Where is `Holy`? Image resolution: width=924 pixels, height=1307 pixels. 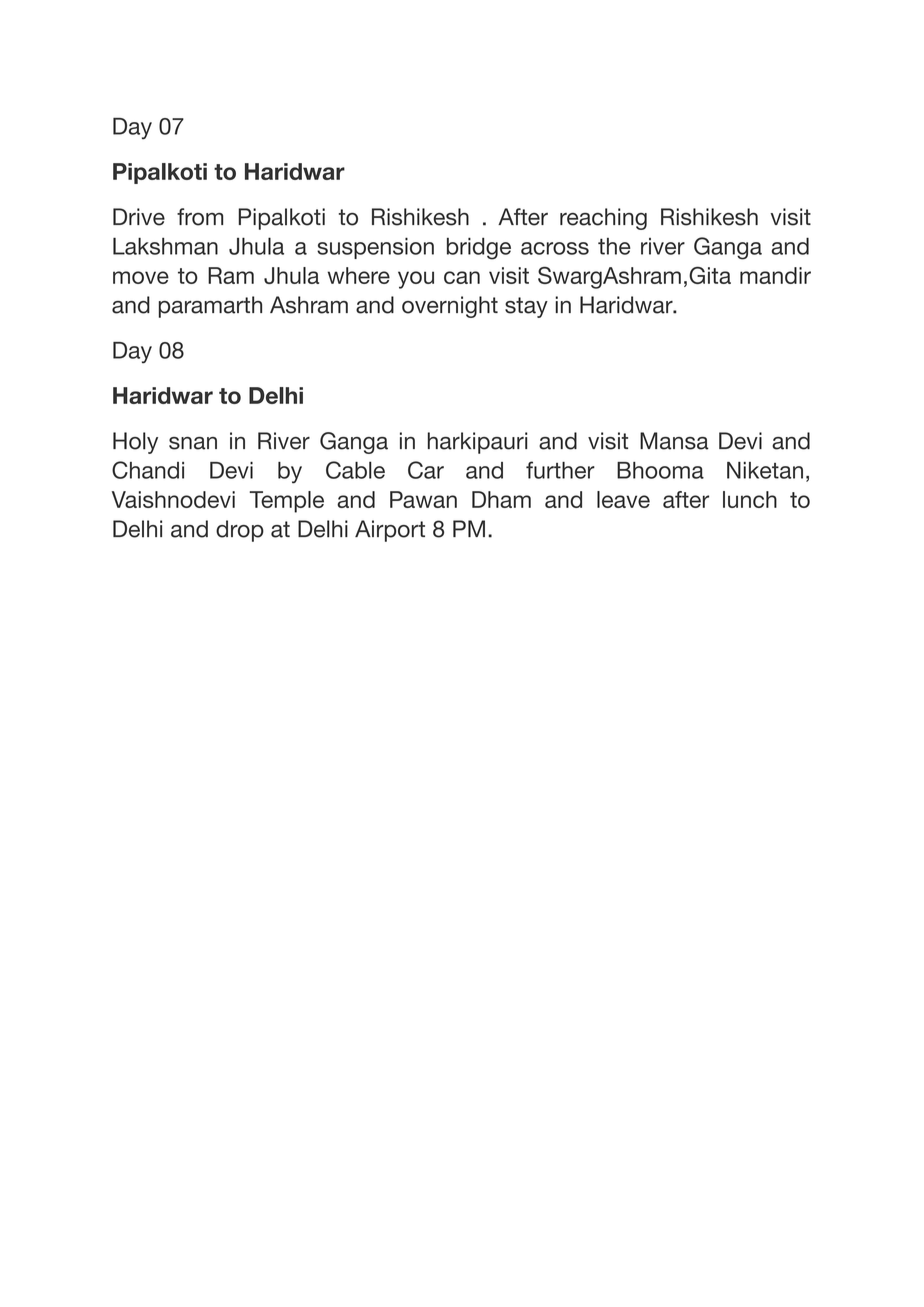
Holy is located at coordinates (135, 443).
